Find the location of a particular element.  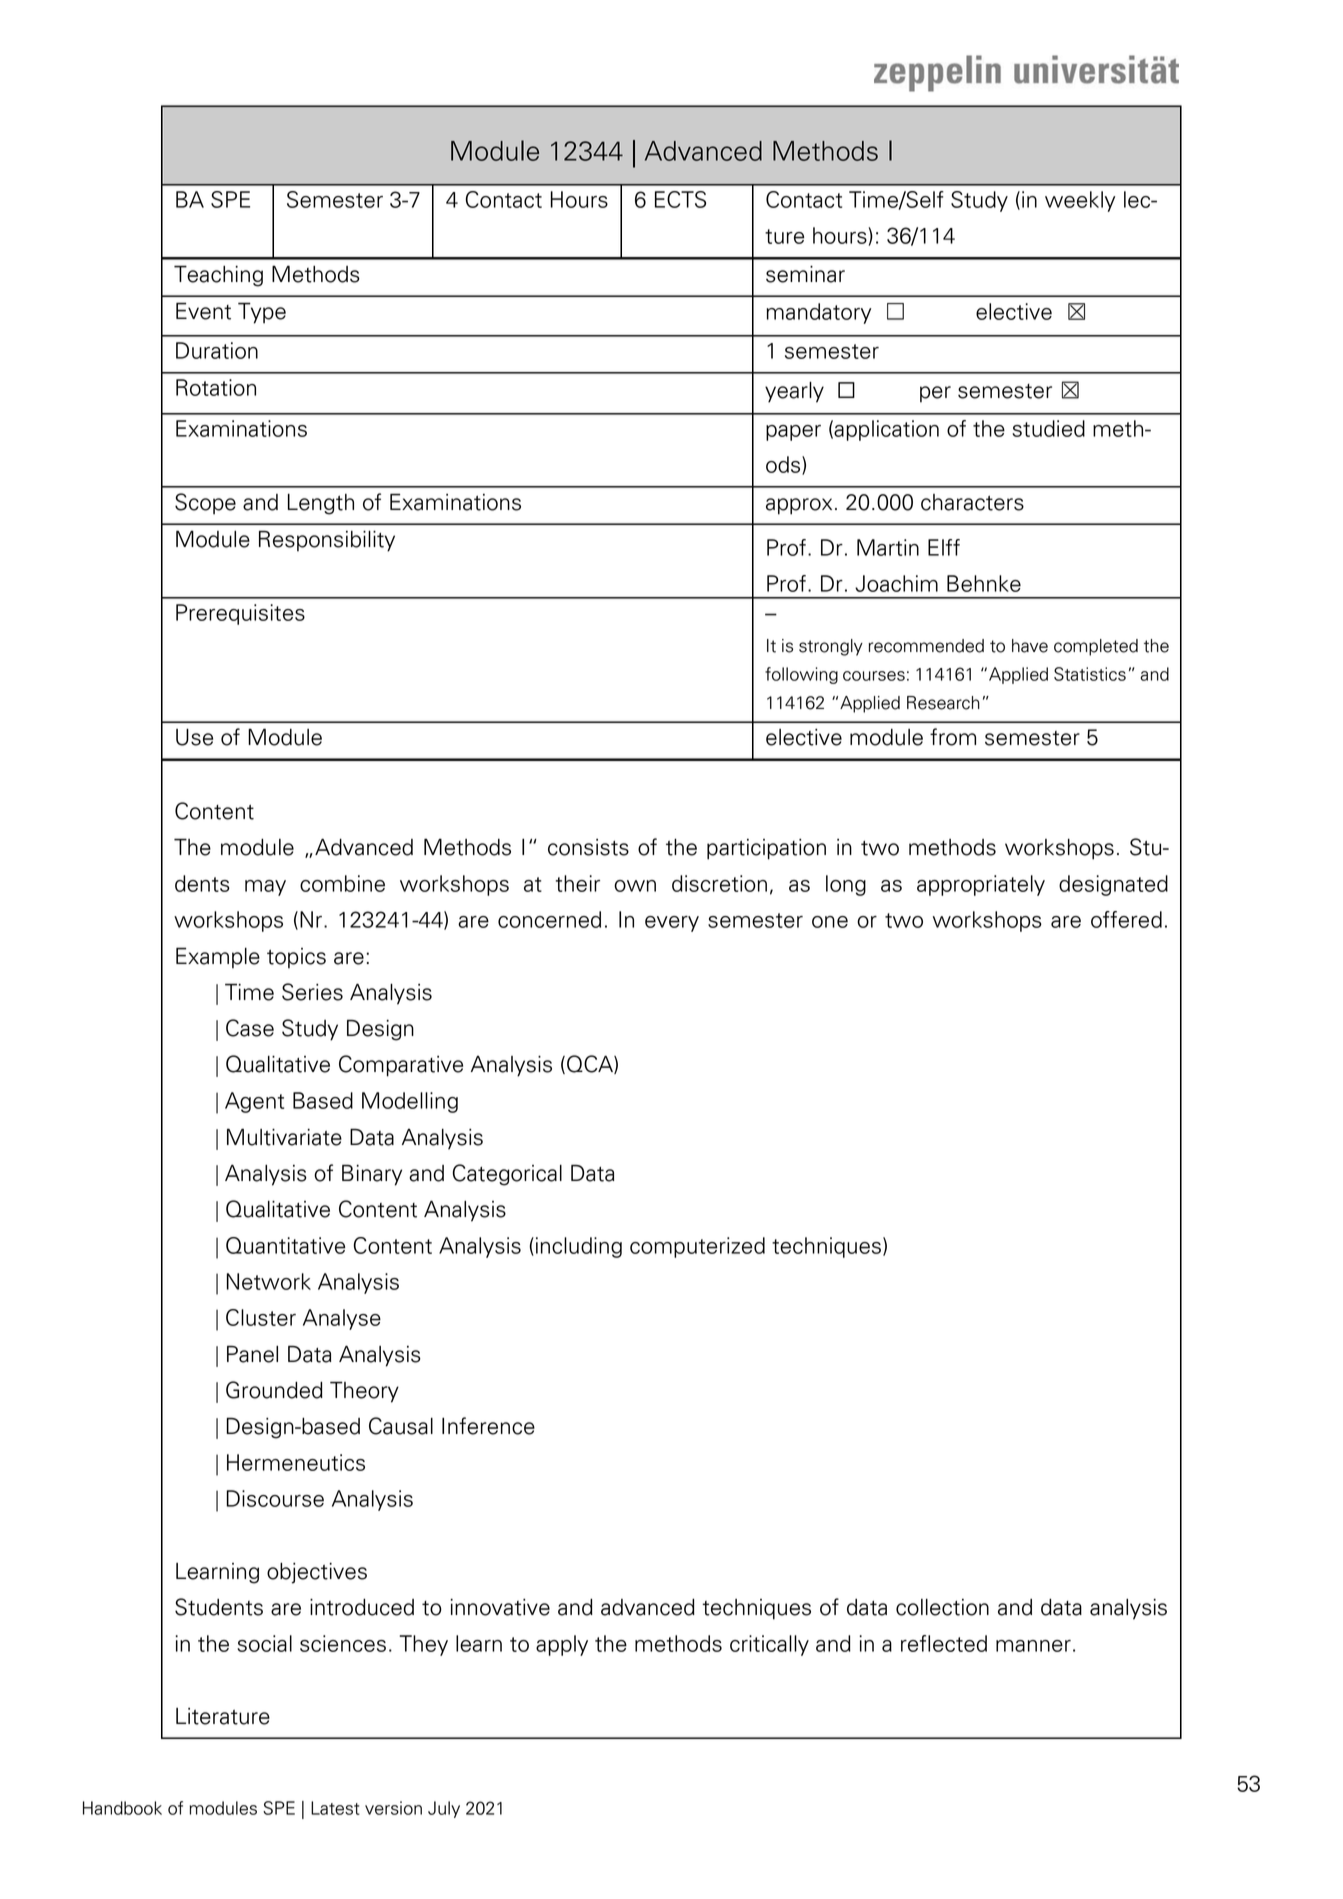

combine is located at coordinates (342, 883).
